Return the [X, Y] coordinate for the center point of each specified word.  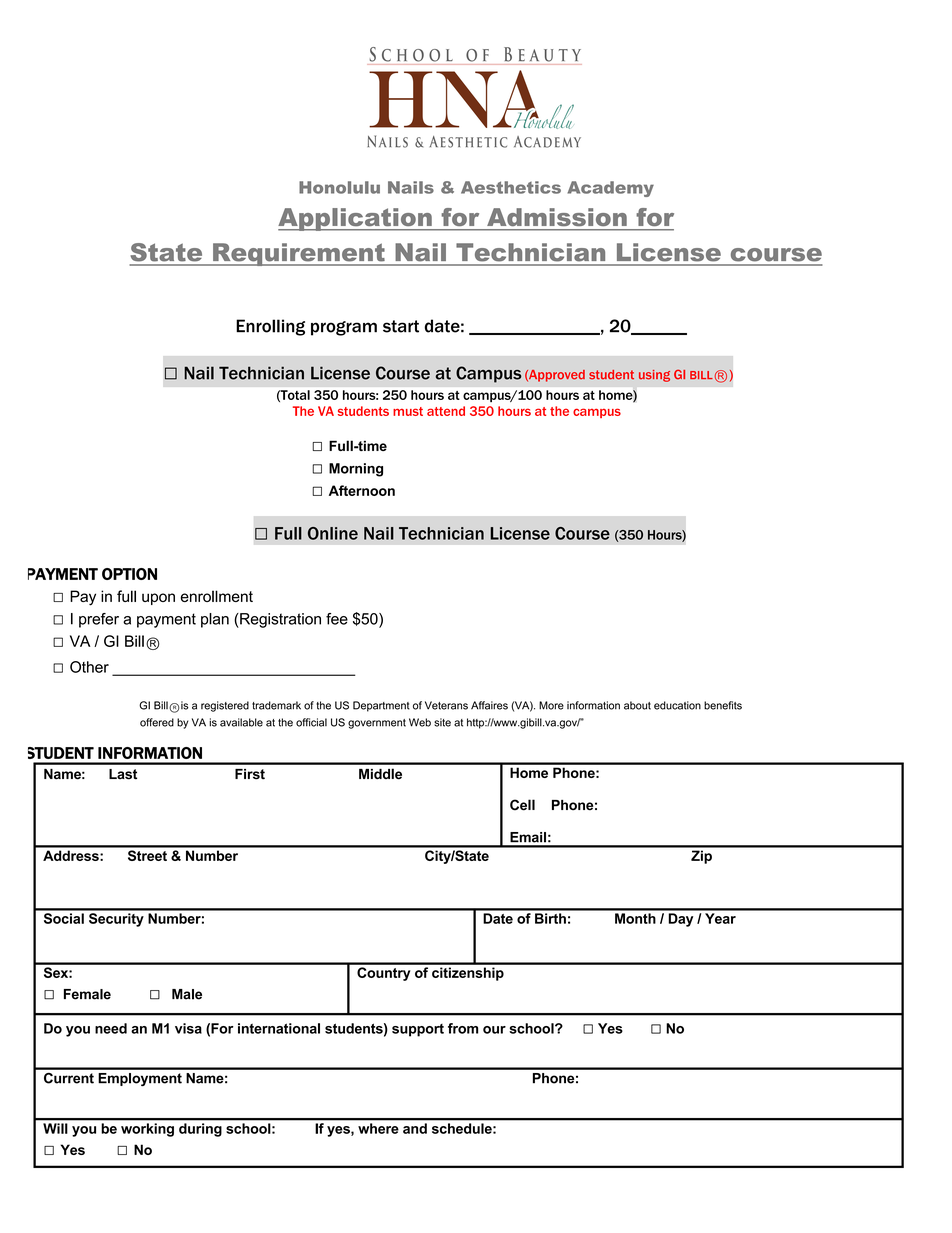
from [463, 1028]
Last [123, 774]
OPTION [129, 574]
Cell [522, 805]
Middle [380, 774]
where [378, 1128]
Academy [610, 189]
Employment [140, 1079]
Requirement [299, 254]
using [654, 376]
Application [356, 219]
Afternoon [362, 490]
